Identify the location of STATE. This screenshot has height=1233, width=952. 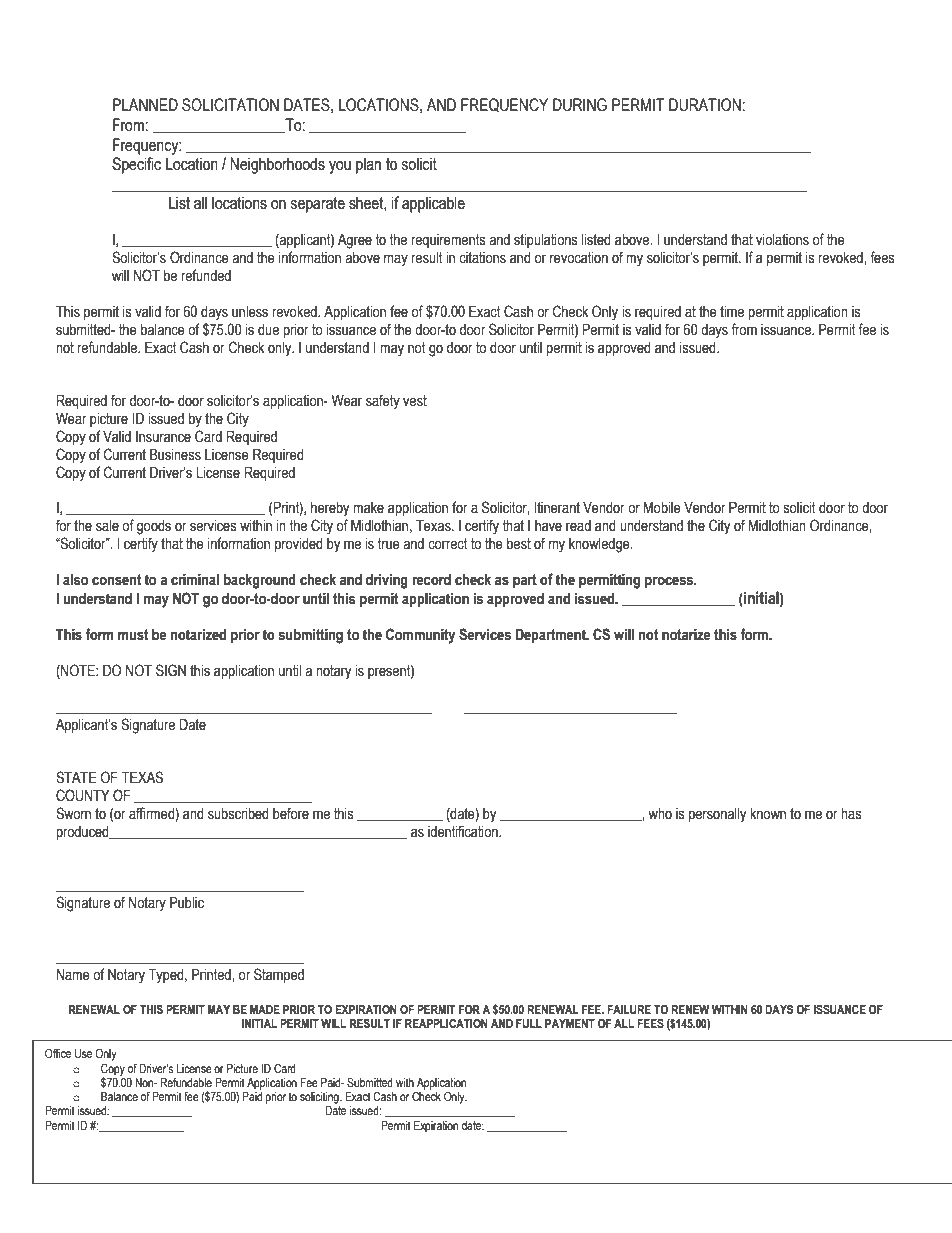
(76, 777).
